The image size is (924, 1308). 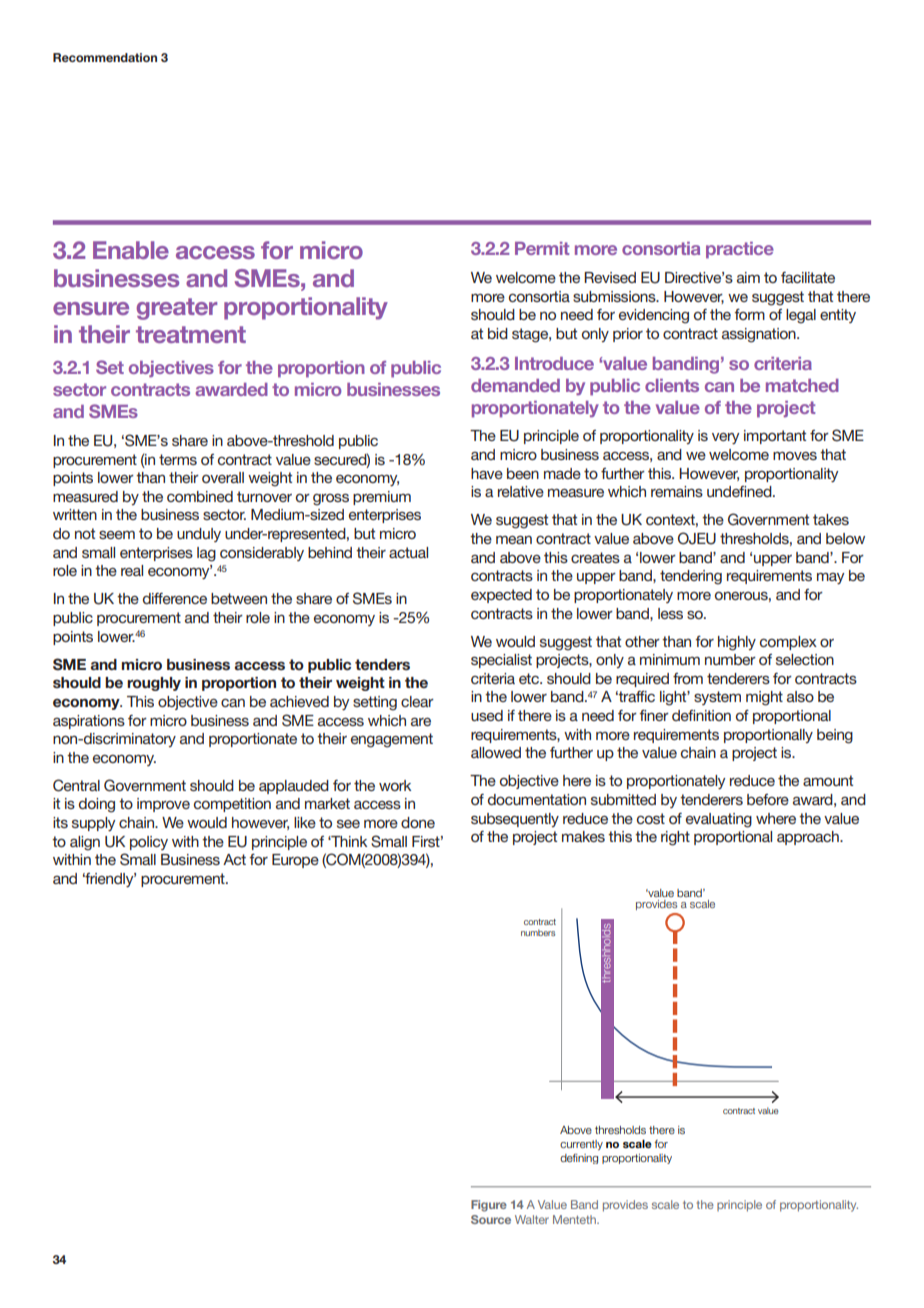 I want to click on have, so click(x=487, y=473).
